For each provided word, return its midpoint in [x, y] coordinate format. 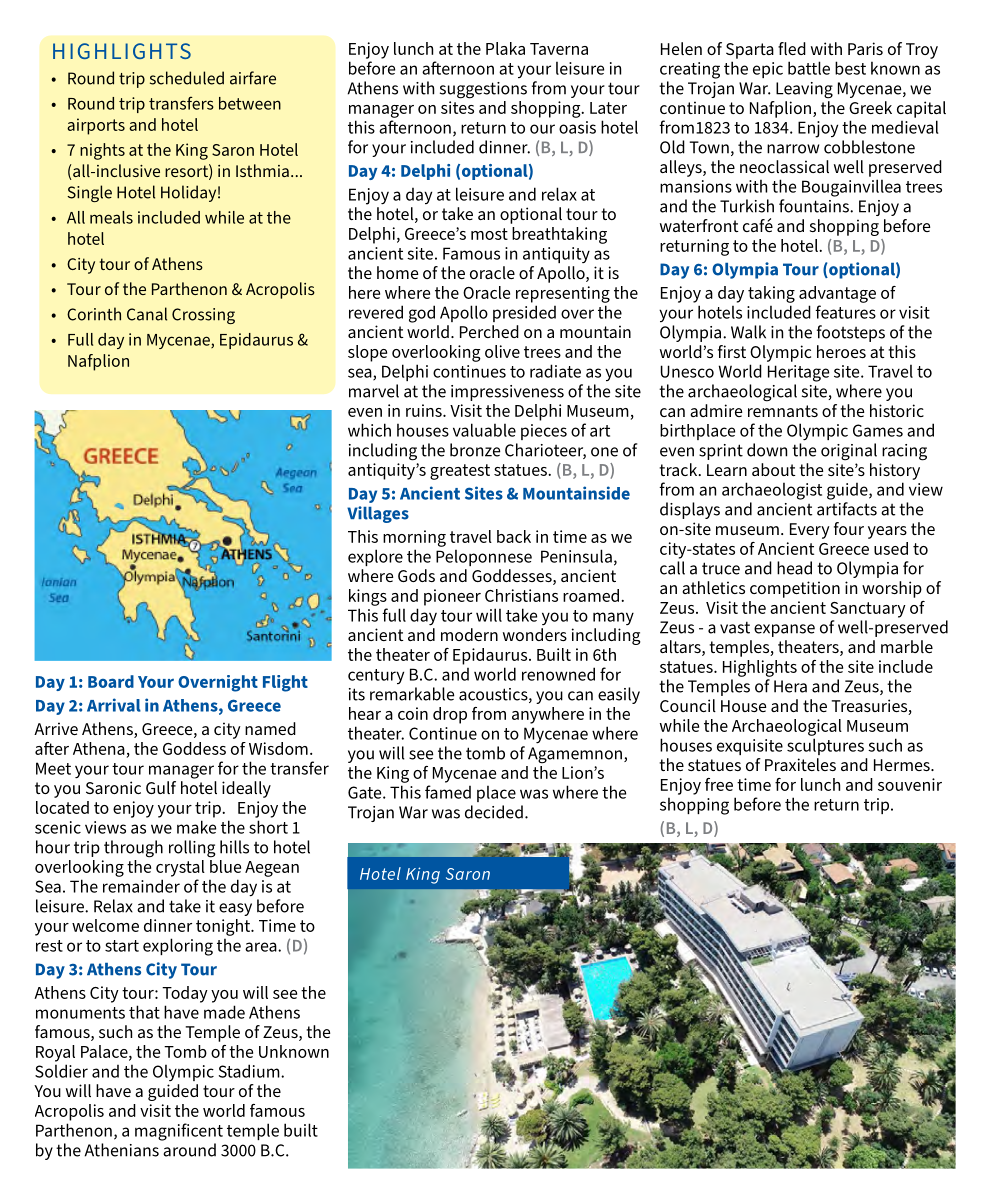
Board [111, 681]
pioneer [452, 597]
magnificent [179, 1132]
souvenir [910, 784]
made [224, 1012]
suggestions [483, 90]
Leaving [804, 90]
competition [795, 589]
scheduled [187, 78]
